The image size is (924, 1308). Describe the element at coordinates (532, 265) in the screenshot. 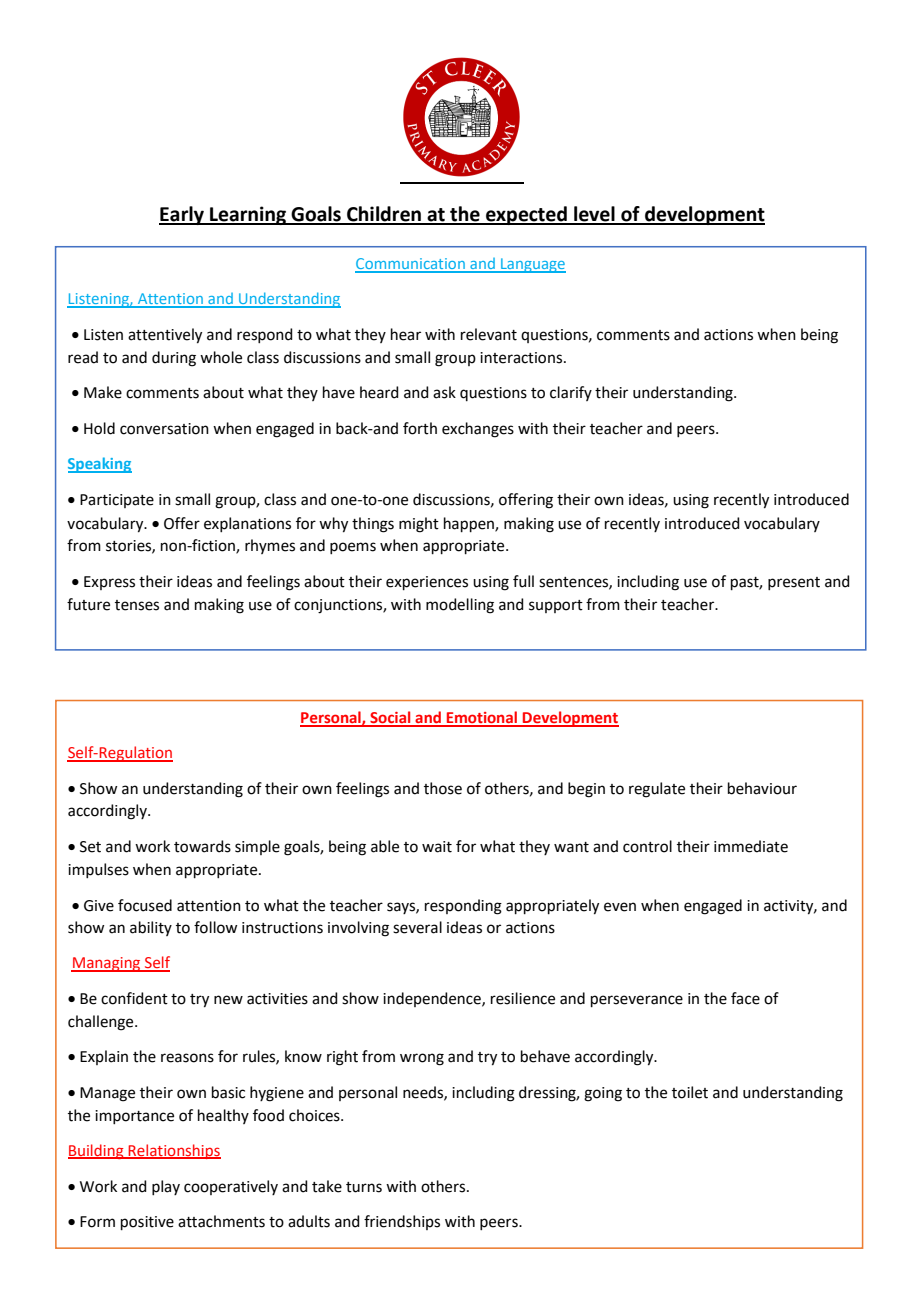

I see `Language` at that location.
